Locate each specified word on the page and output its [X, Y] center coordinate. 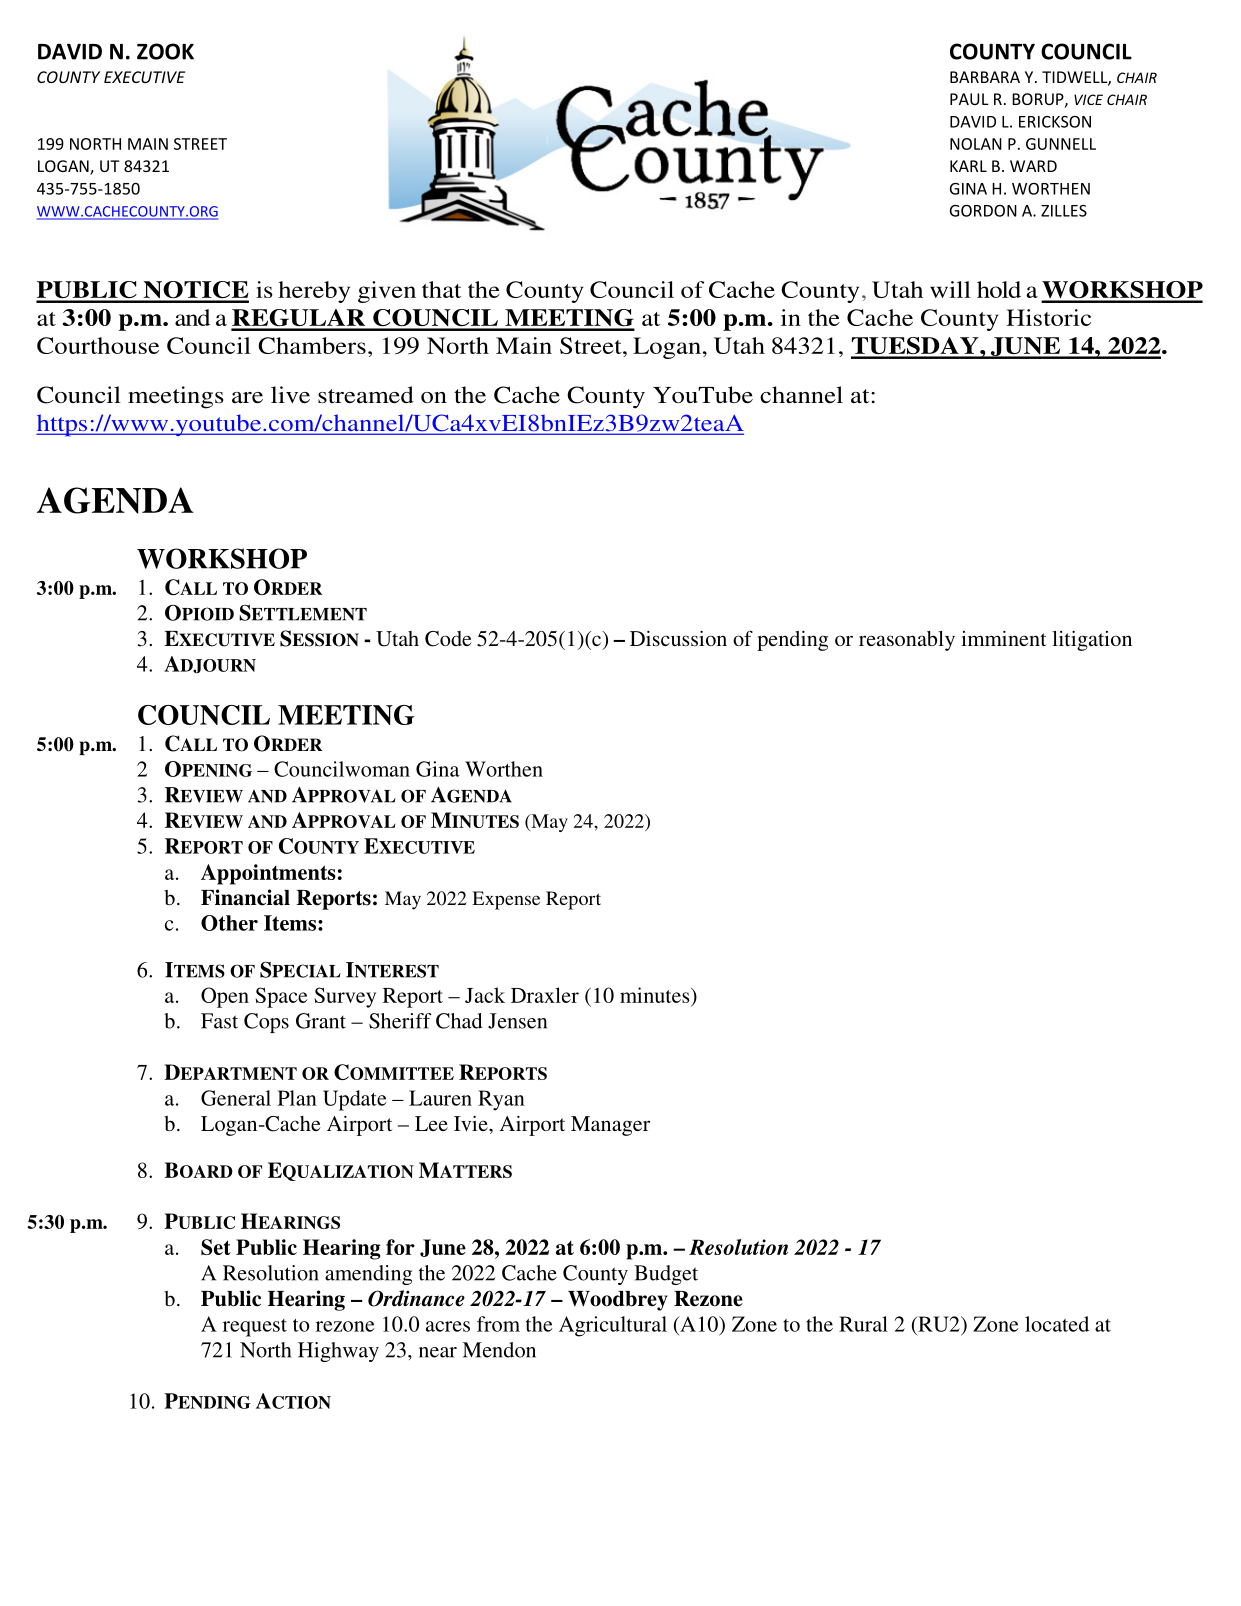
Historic [1048, 317]
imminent [1003, 638]
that [441, 289]
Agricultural [613, 1326]
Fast [219, 1021]
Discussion [678, 638]
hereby [314, 292]
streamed [366, 395]
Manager [610, 1126]
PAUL [969, 99]
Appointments [268, 874]
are [247, 398]
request [255, 1328]
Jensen [517, 1021]
